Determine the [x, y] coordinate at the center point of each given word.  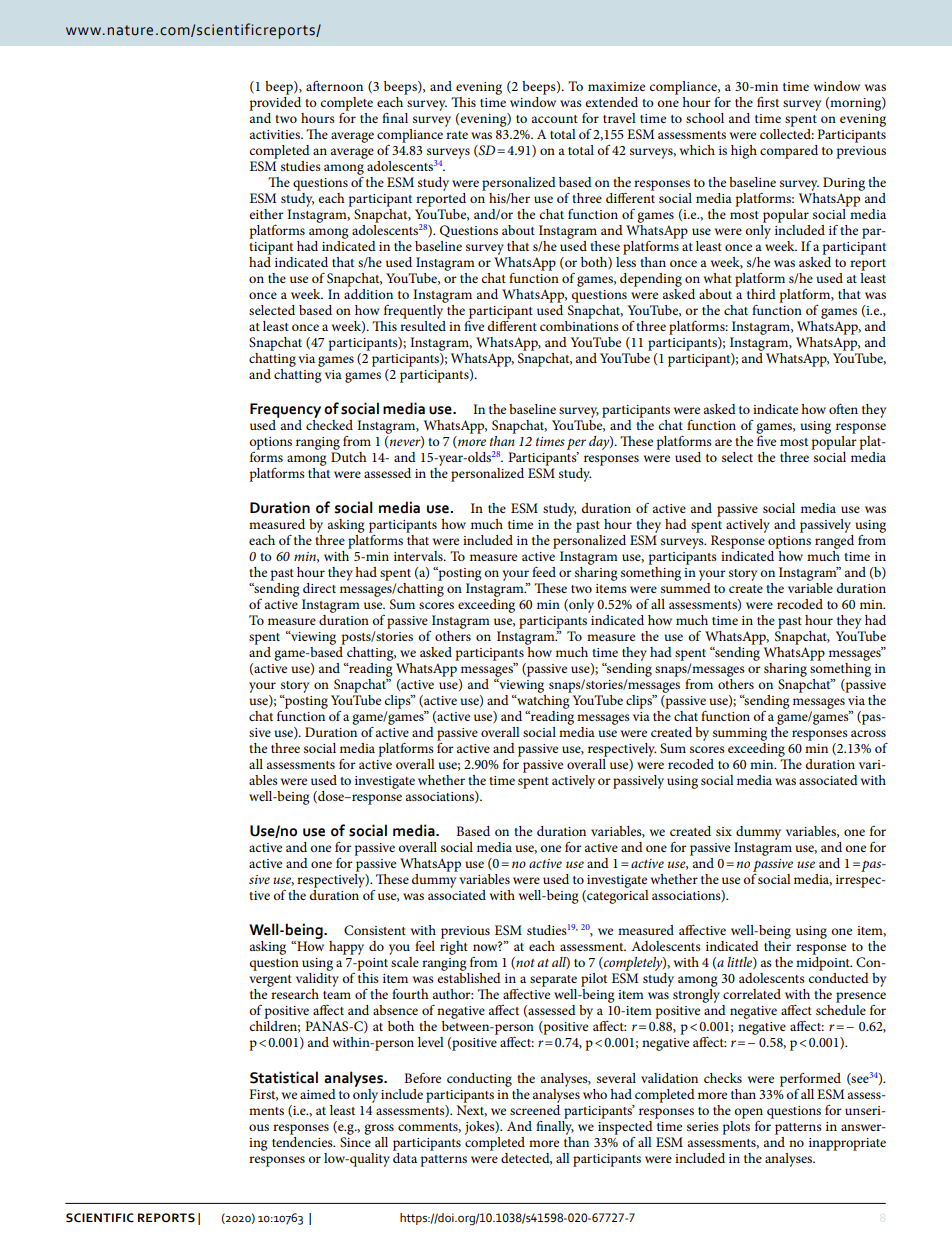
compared [789, 152]
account [555, 119]
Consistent [375, 930]
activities [276, 134]
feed [544, 572]
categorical [617, 897]
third [761, 294]
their [777, 946]
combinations [579, 324]
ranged [834, 542]
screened [535, 1108]
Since [355, 1142]
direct [319, 588]
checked [329, 423]
